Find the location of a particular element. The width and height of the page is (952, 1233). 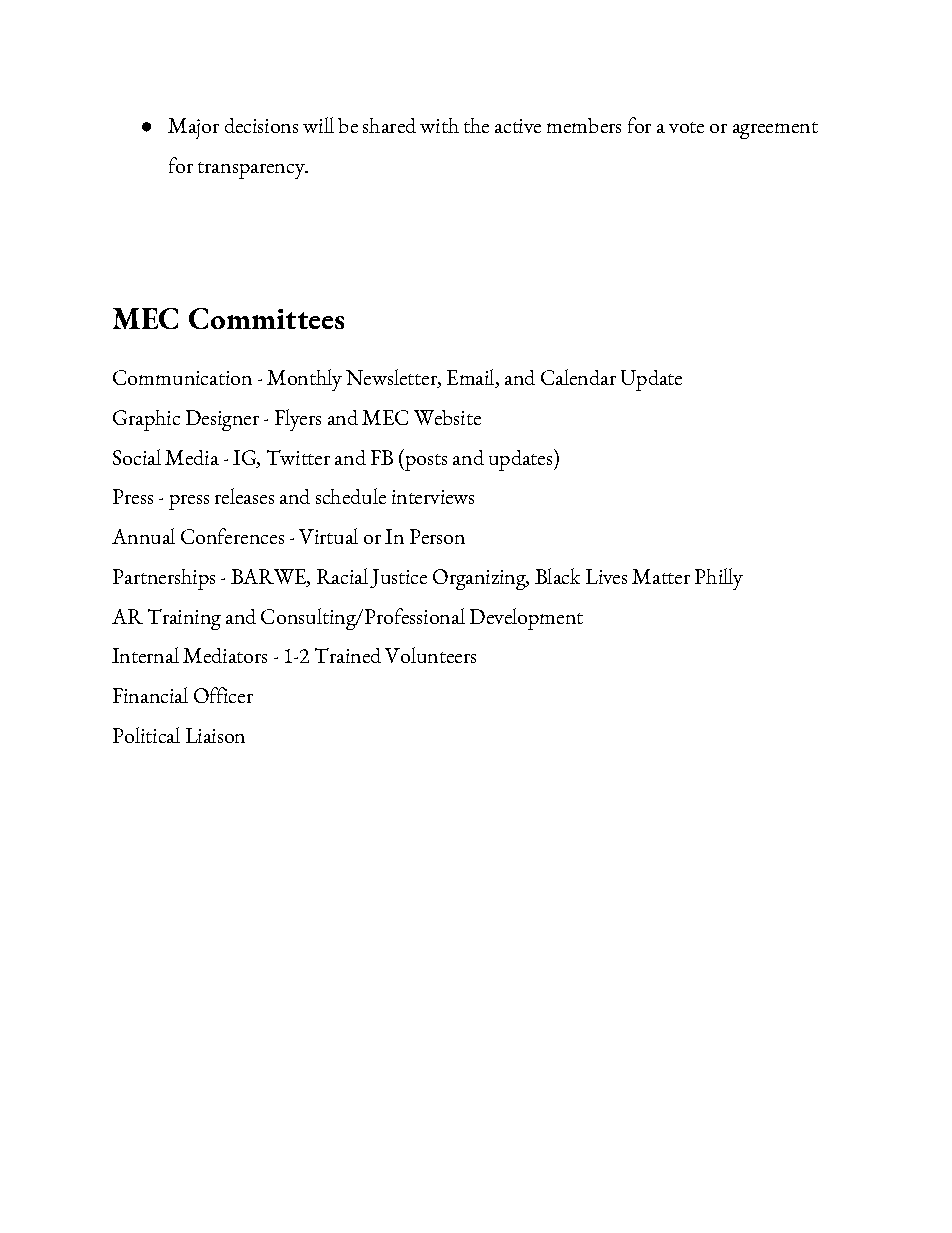

Major is located at coordinates (193, 128).
